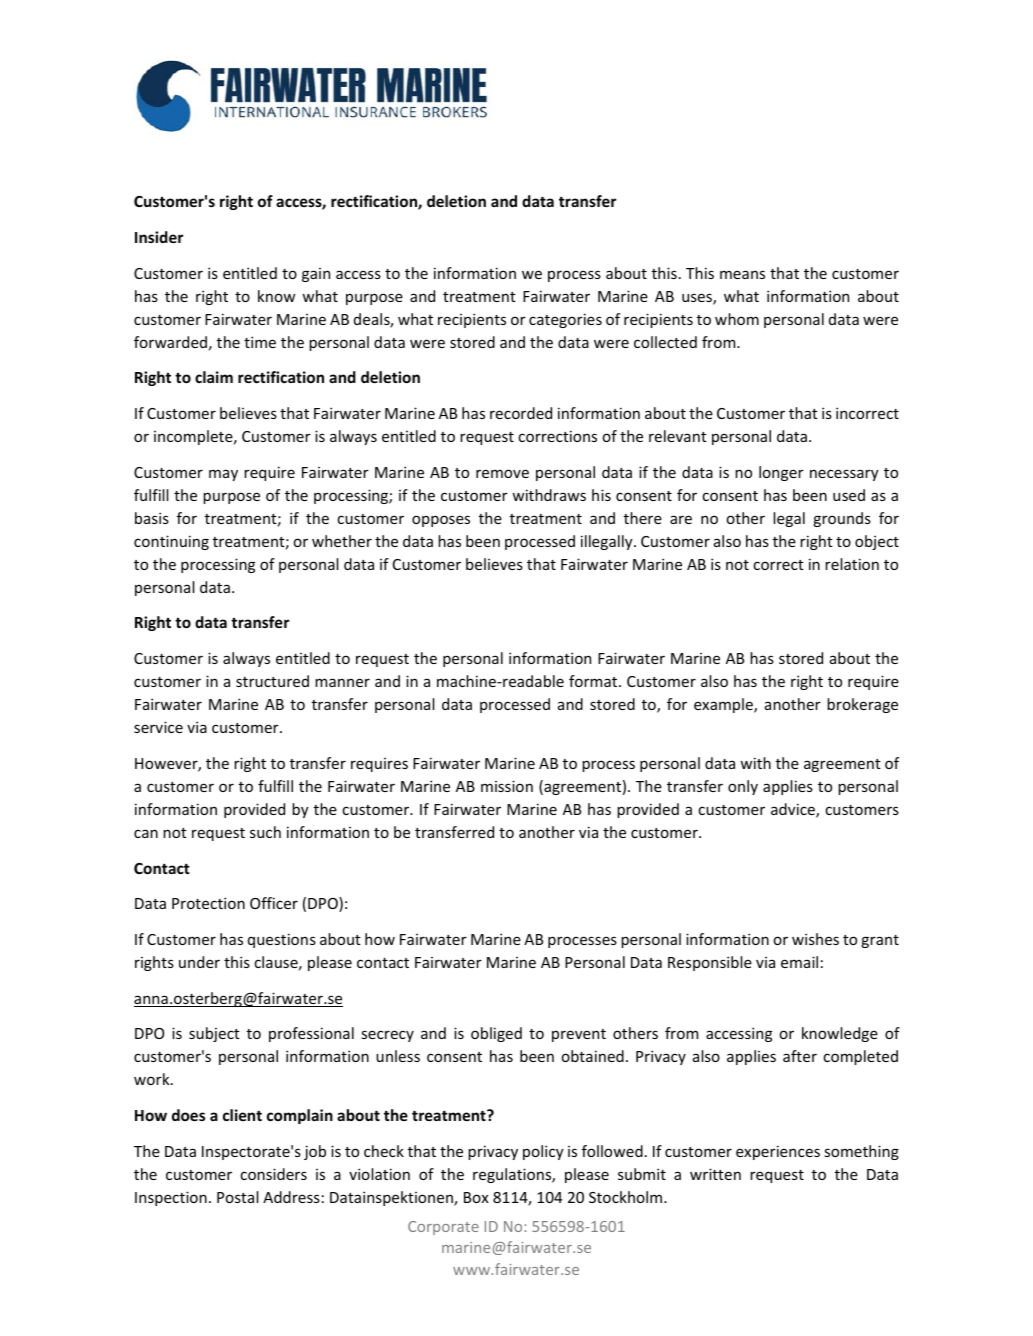 This screenshot has height=1336, width=1033. What do you see at coordinates (476, 1197) in the screenshot?
I see `Box` at bounding box center [476, 1197].
